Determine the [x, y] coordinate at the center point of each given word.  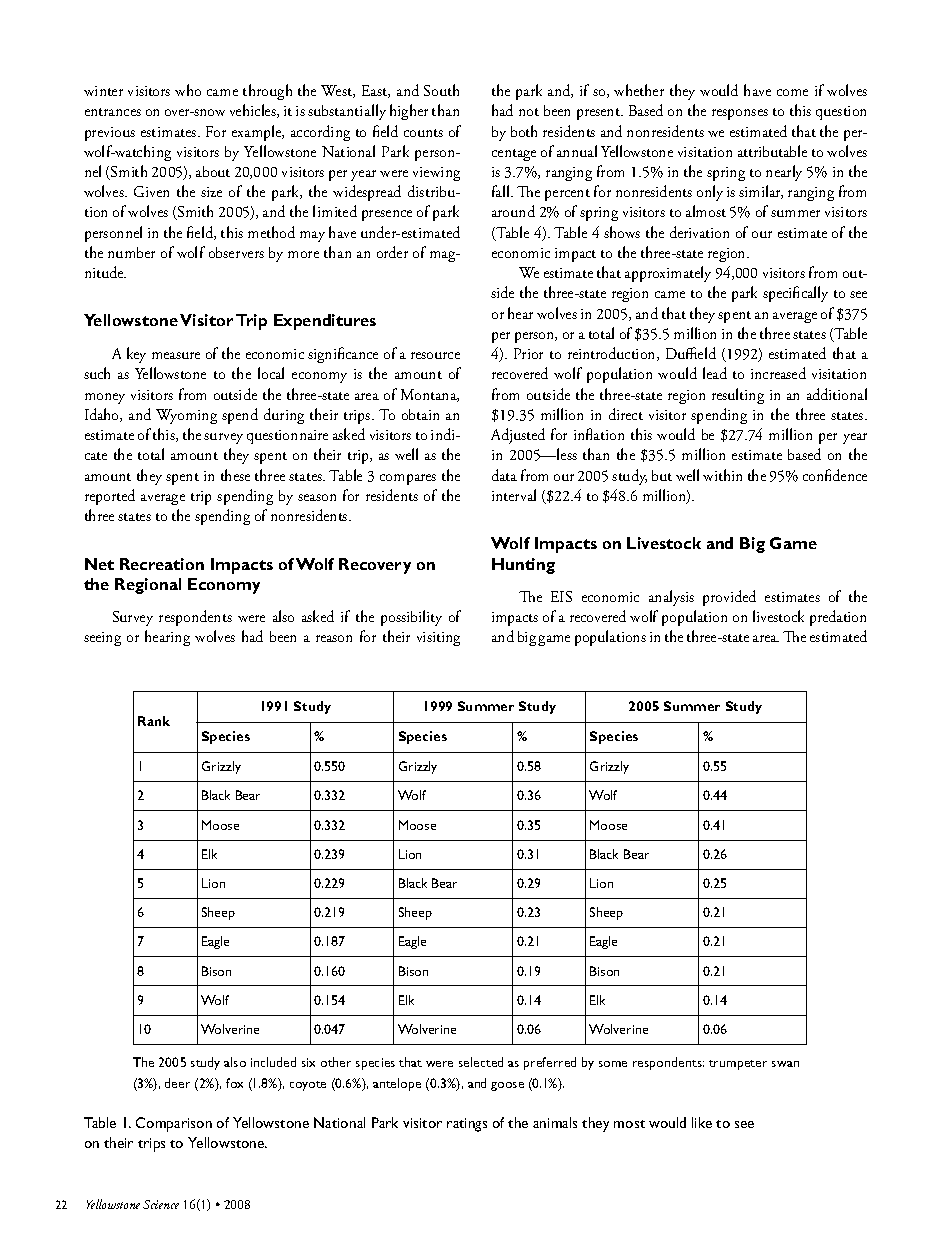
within [722, 475]
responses [740, 114]
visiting [438, 639]
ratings [467, 1125]
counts [423, 133]
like [702, 1122]
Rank [154, 721]
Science [161, 1204]
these [235, 475]
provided [729, 598]
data [504, 475]
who [188, 90]
